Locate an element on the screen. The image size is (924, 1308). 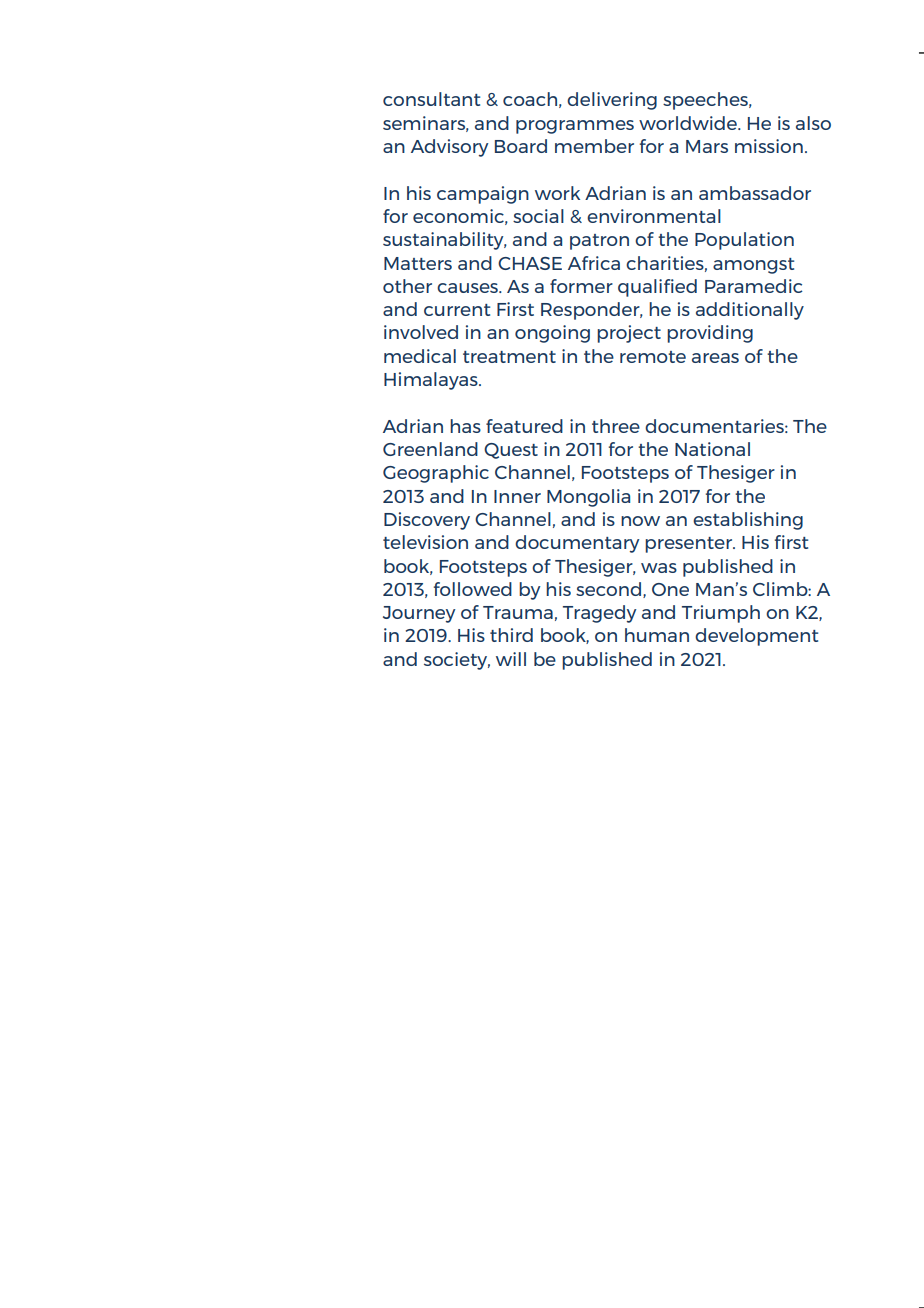
consultant is located at coordinates (431, 99).
